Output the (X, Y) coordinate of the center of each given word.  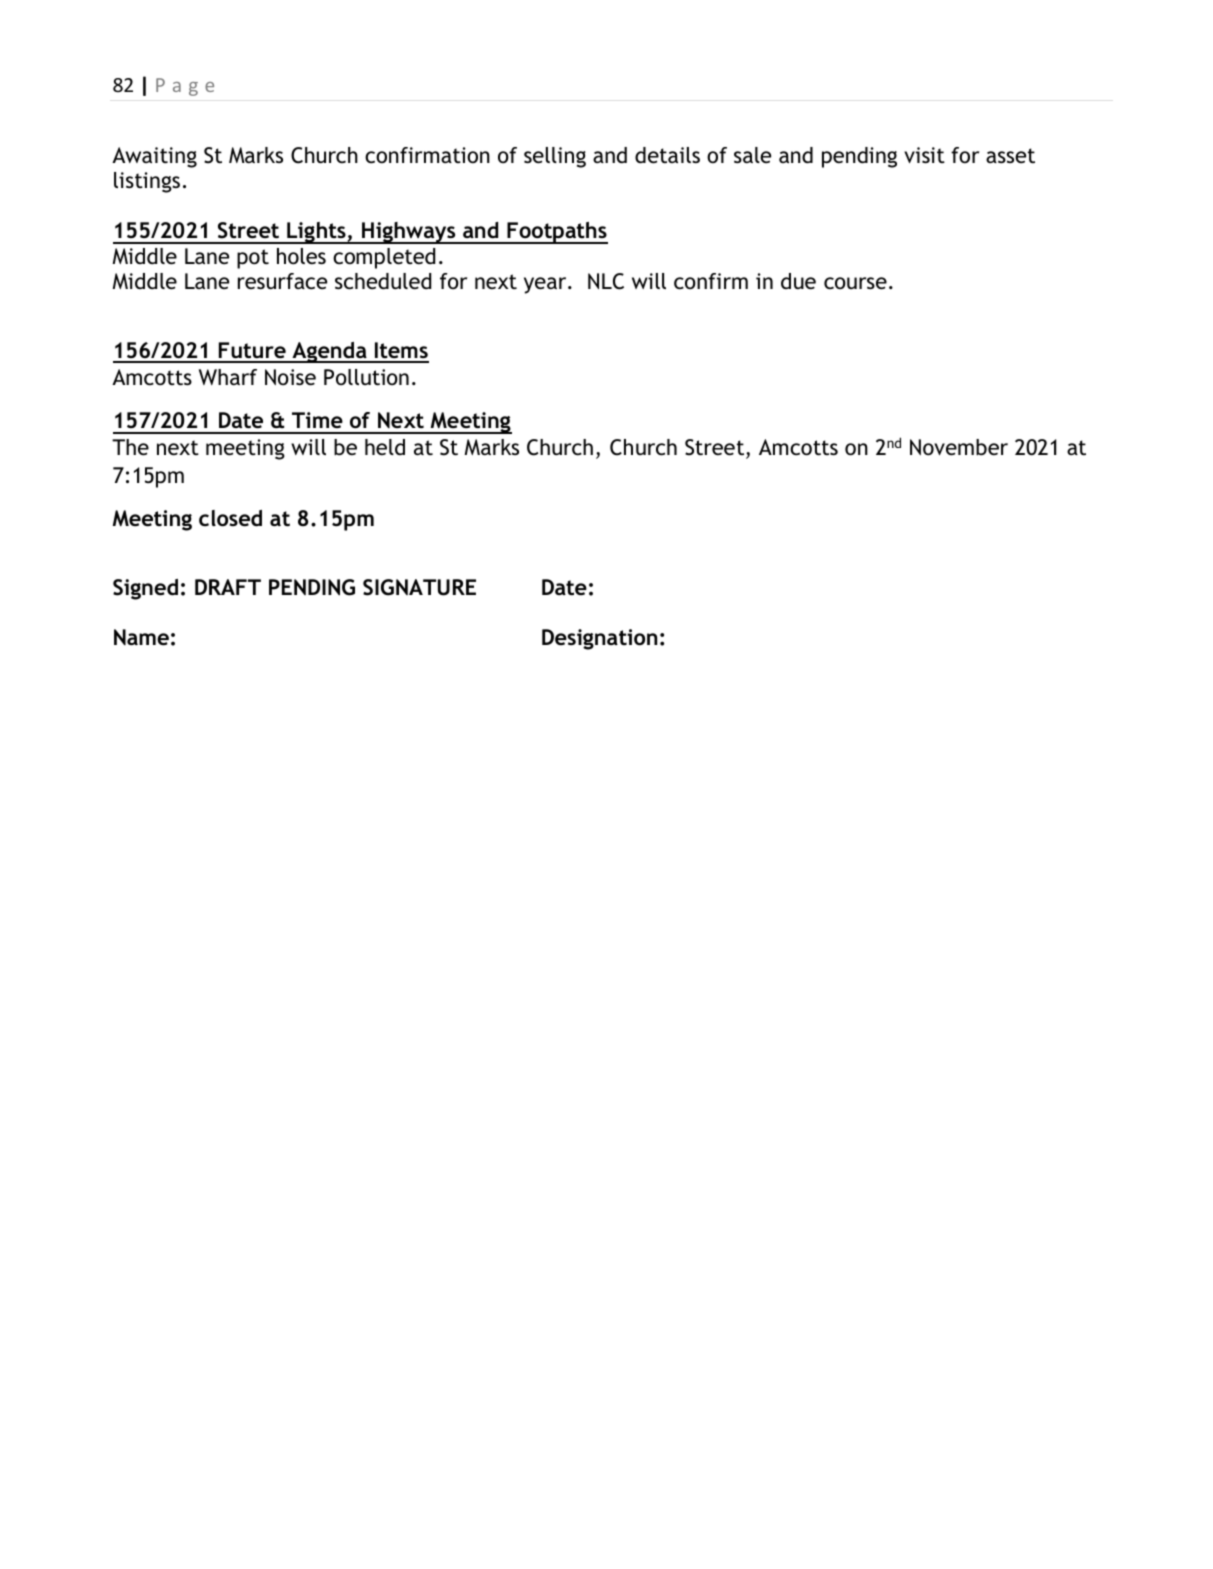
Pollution (366, 377)
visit (924, 155)
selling (555, 157)
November (959, 447)
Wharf (228, 377)
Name (141, 637)
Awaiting (154, 157)
